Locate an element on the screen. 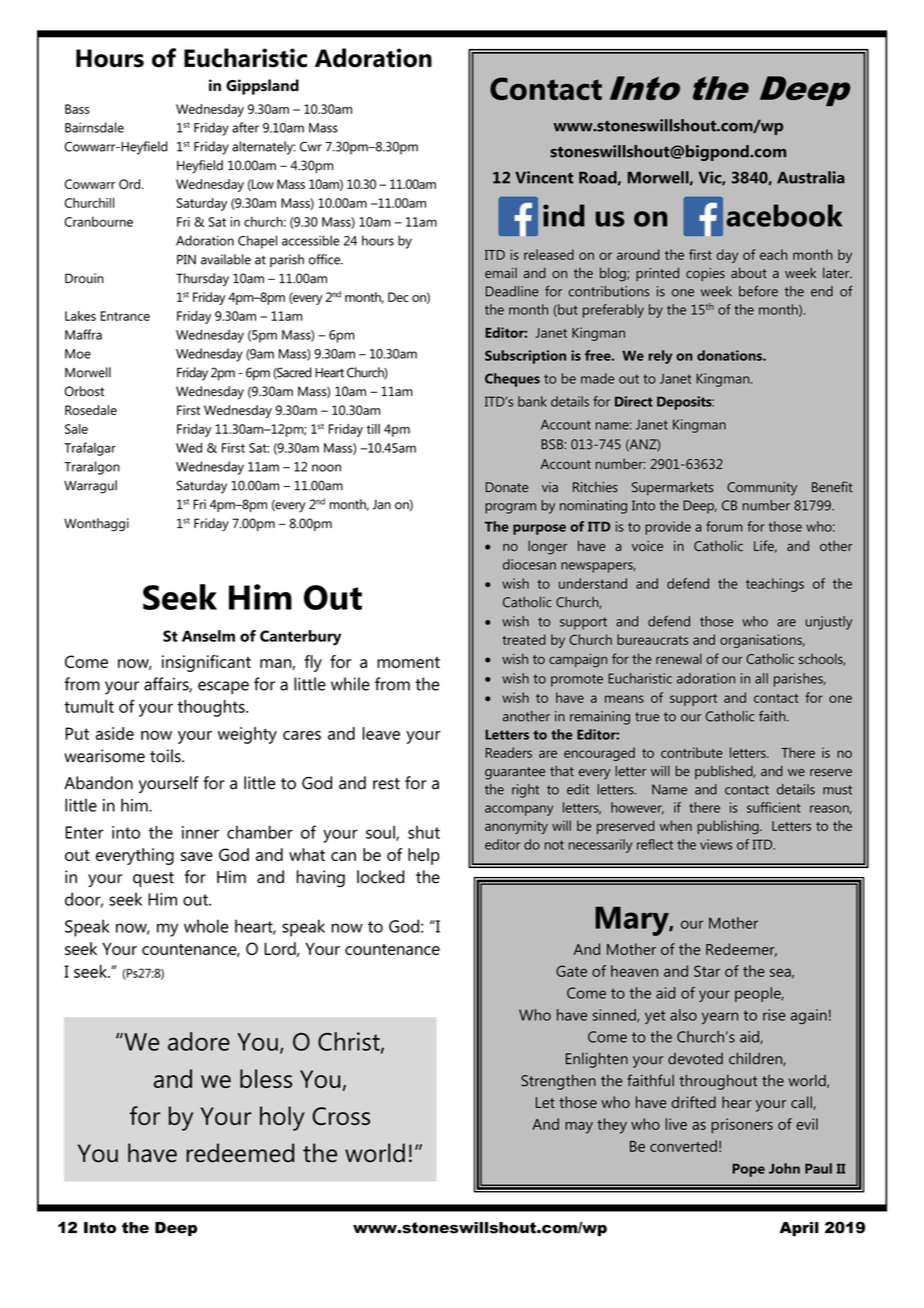 The height and width of the screenshot is (1308, 924). Cheques is located at coordinates (512, 380).
